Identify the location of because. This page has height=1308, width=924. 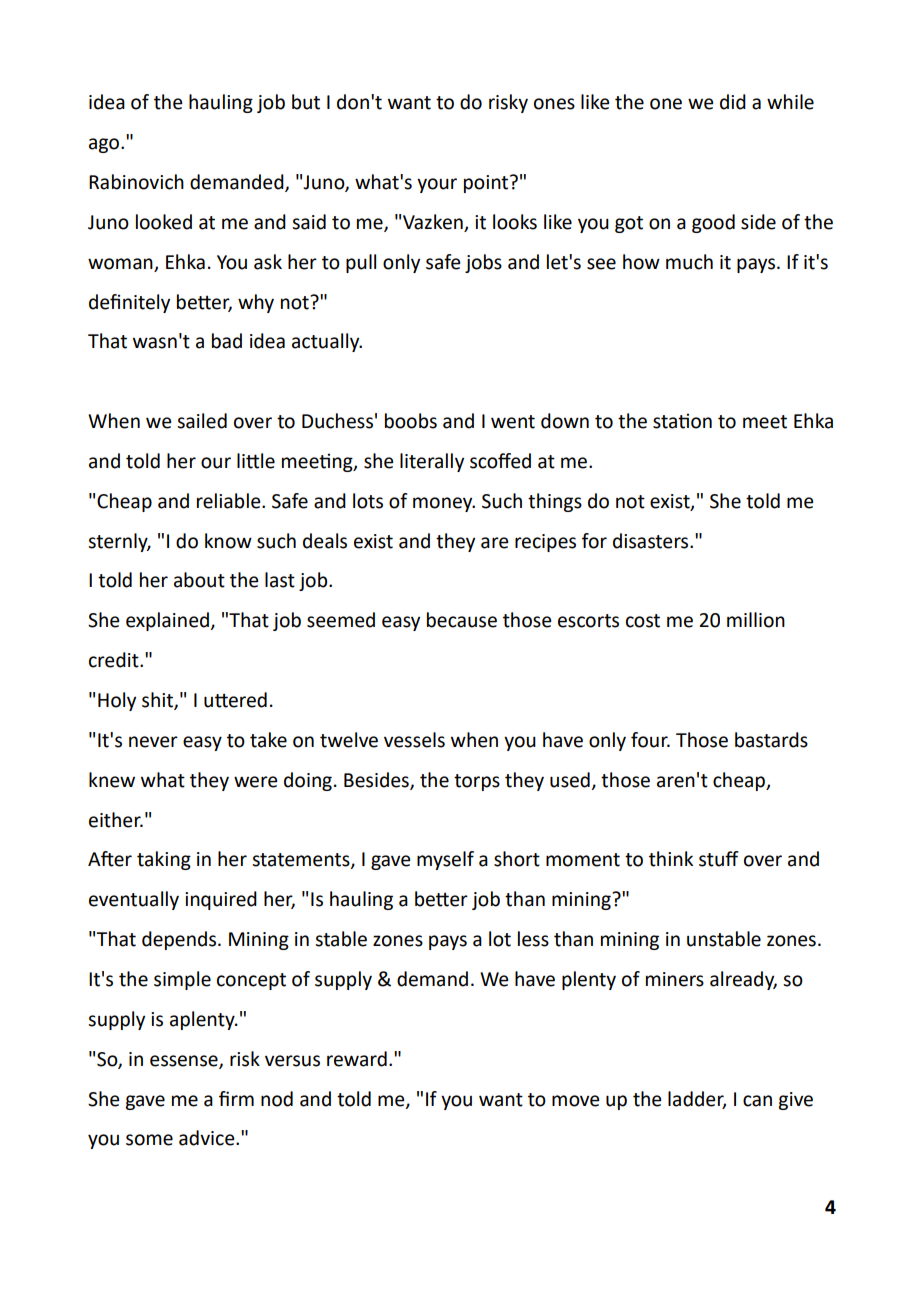
(462, 620).
